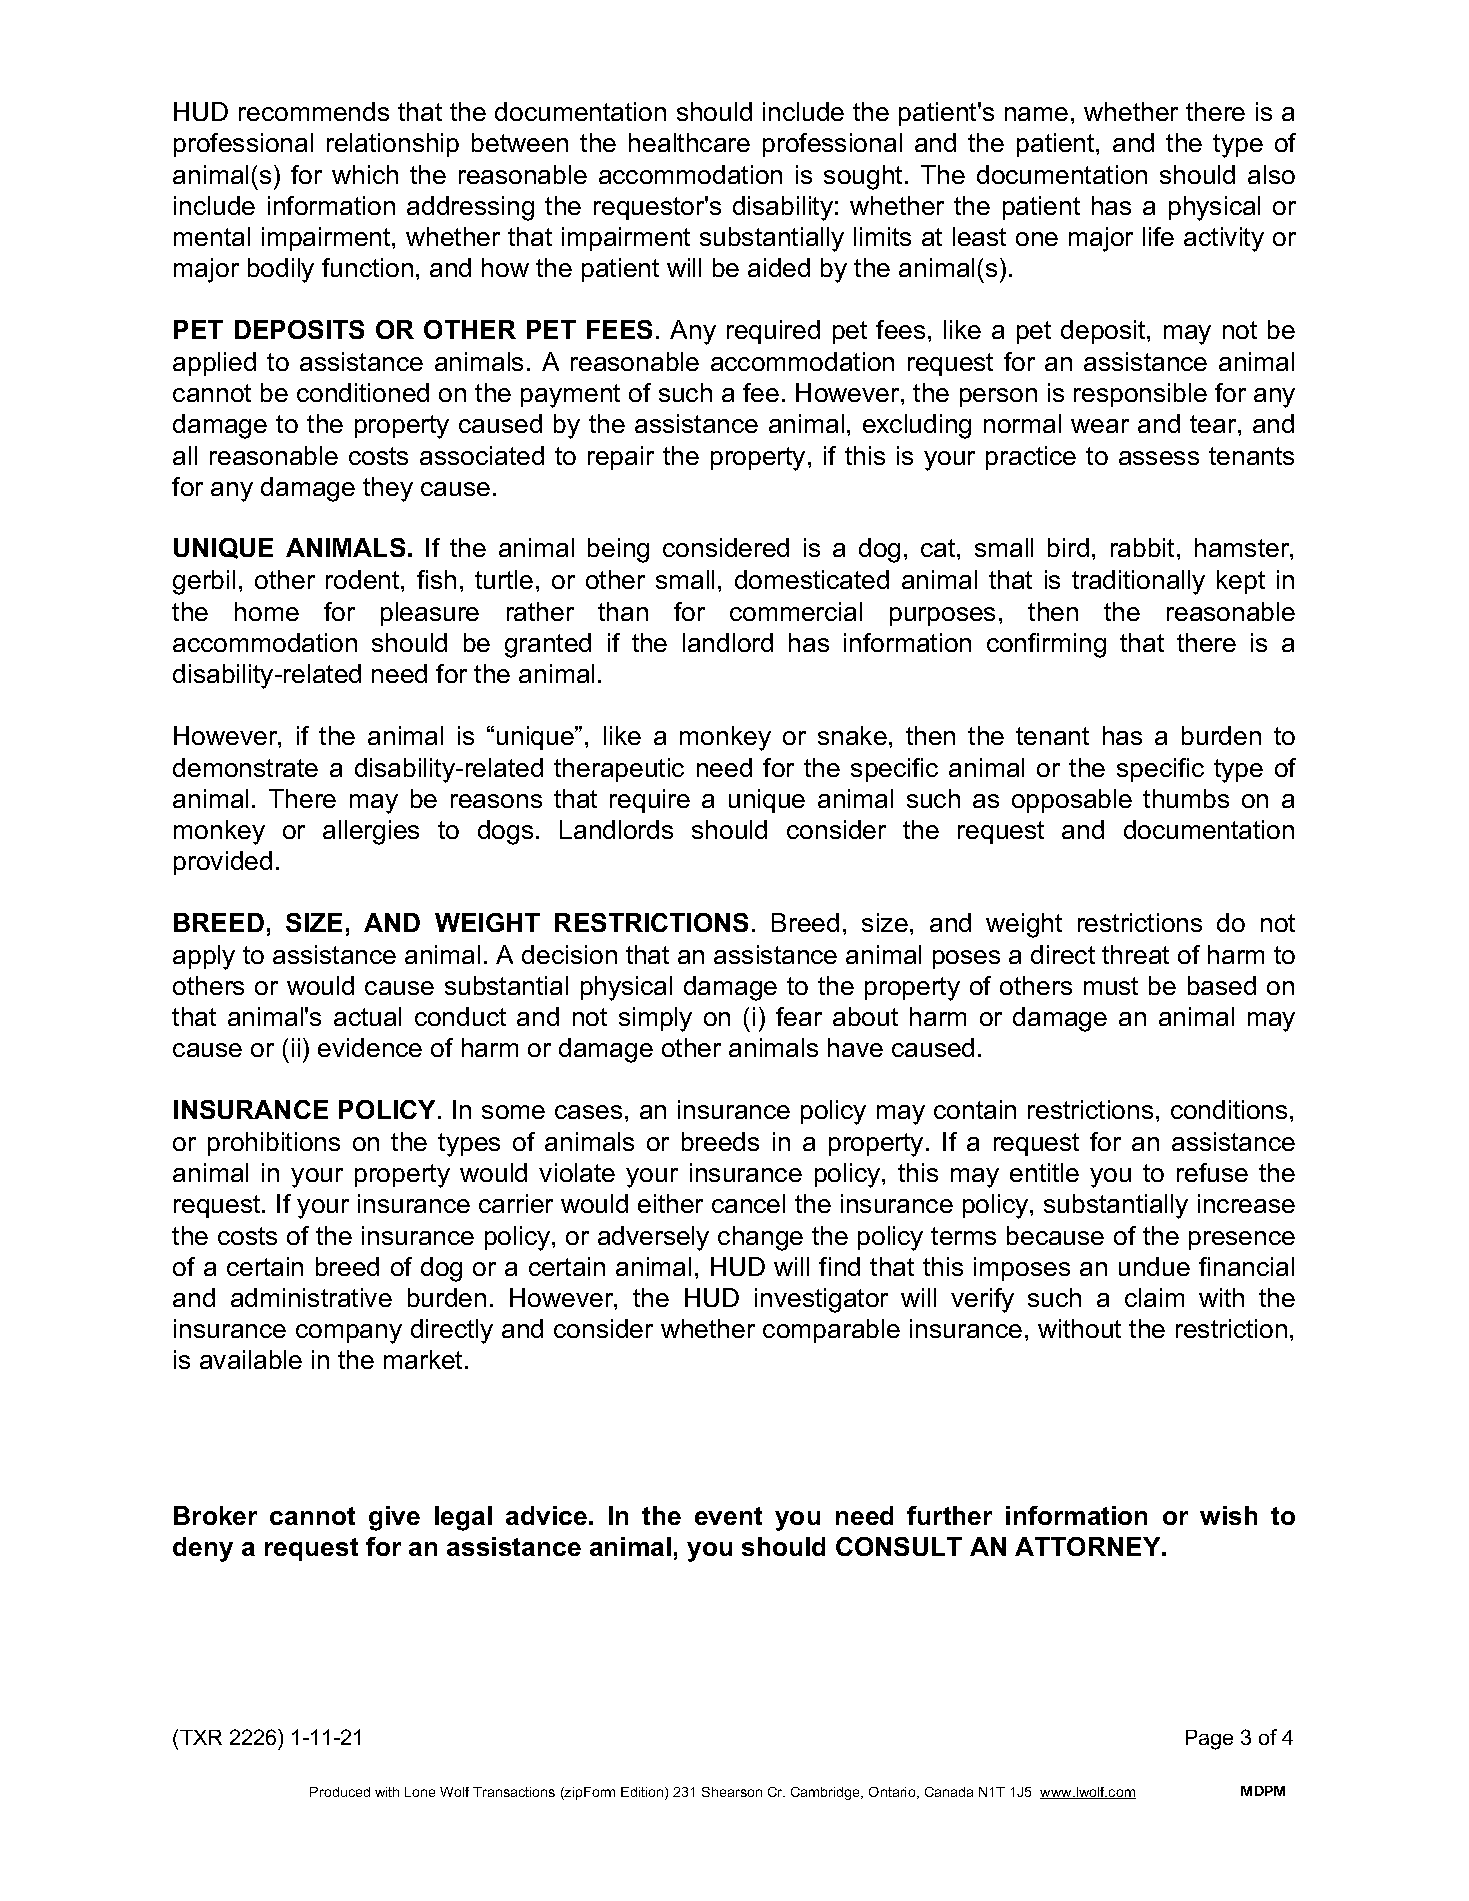  What do you see at coordinates (365, 174) in the screenshot?
I see `which` at bounding box center [365, 174].
